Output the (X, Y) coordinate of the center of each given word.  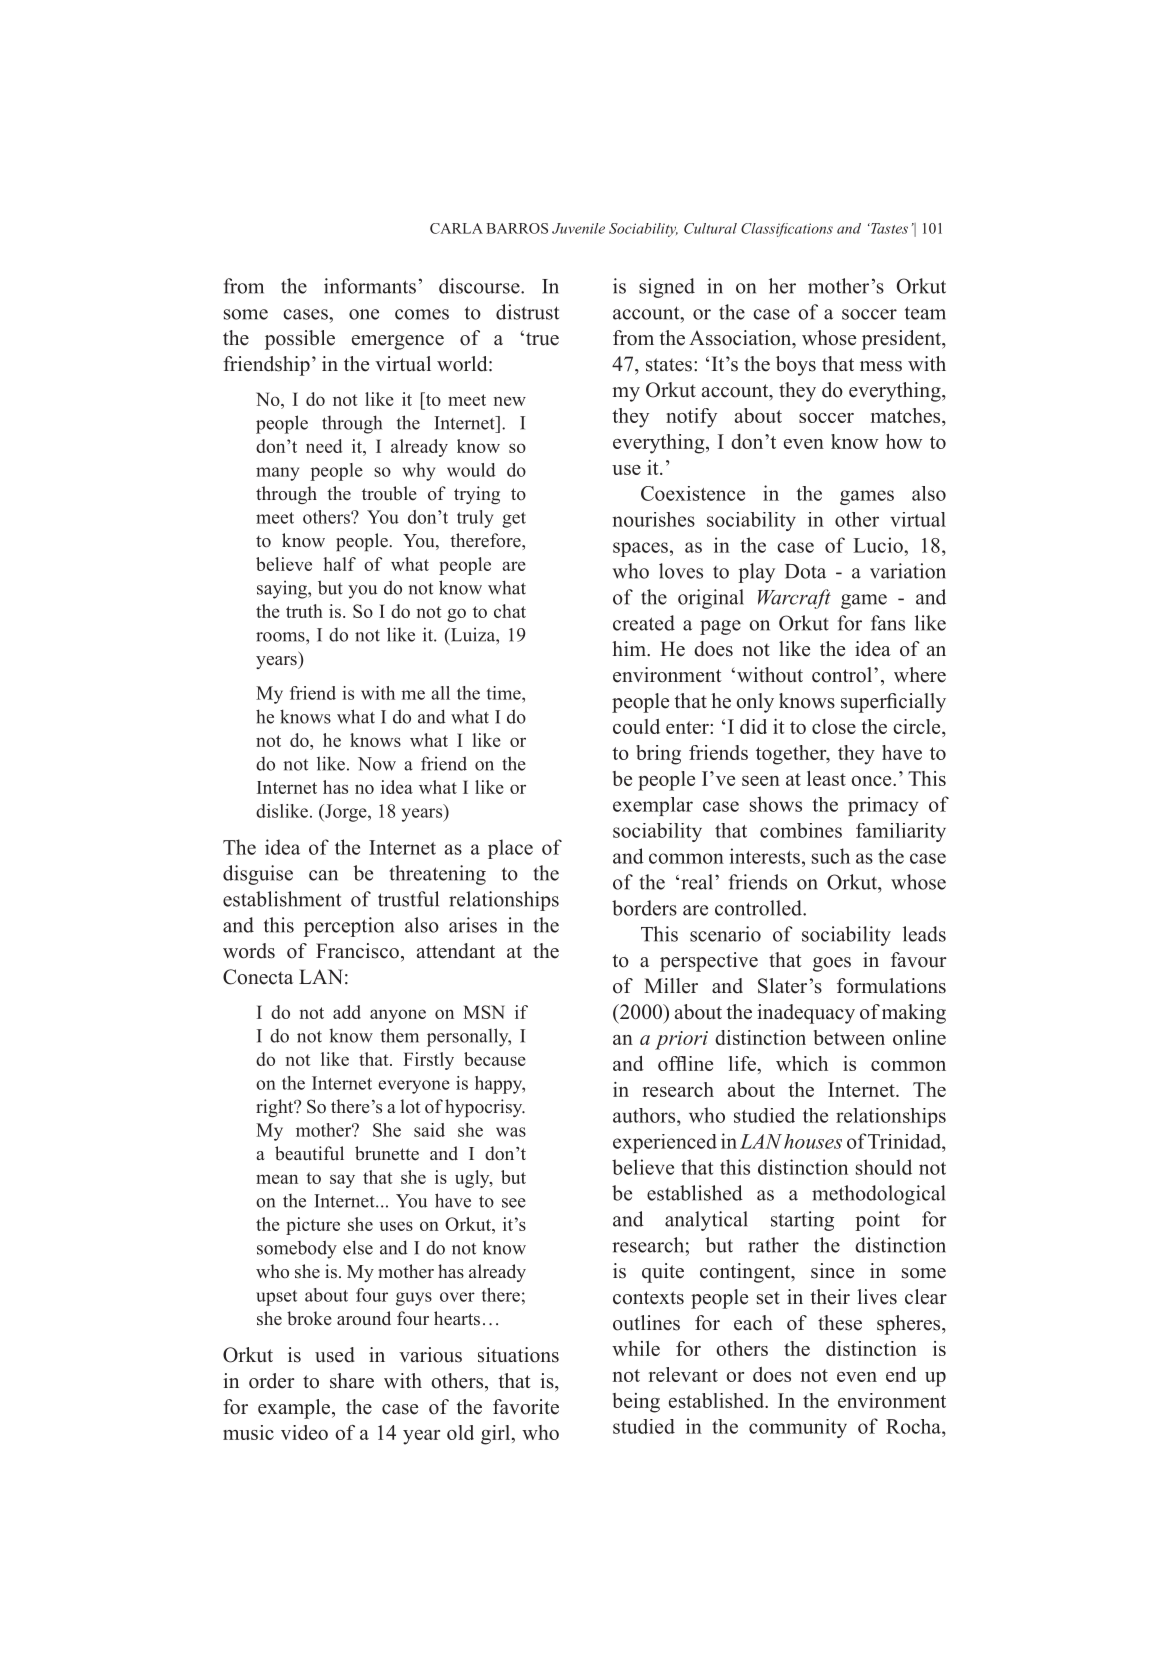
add (347, 1012)
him (630, 648)
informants (370, 286)
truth (304, 611)
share (352, 1381)
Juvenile (578, 228)
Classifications (787, 230)
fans (888, 623)
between (849, 1037)
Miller (671, 986)
